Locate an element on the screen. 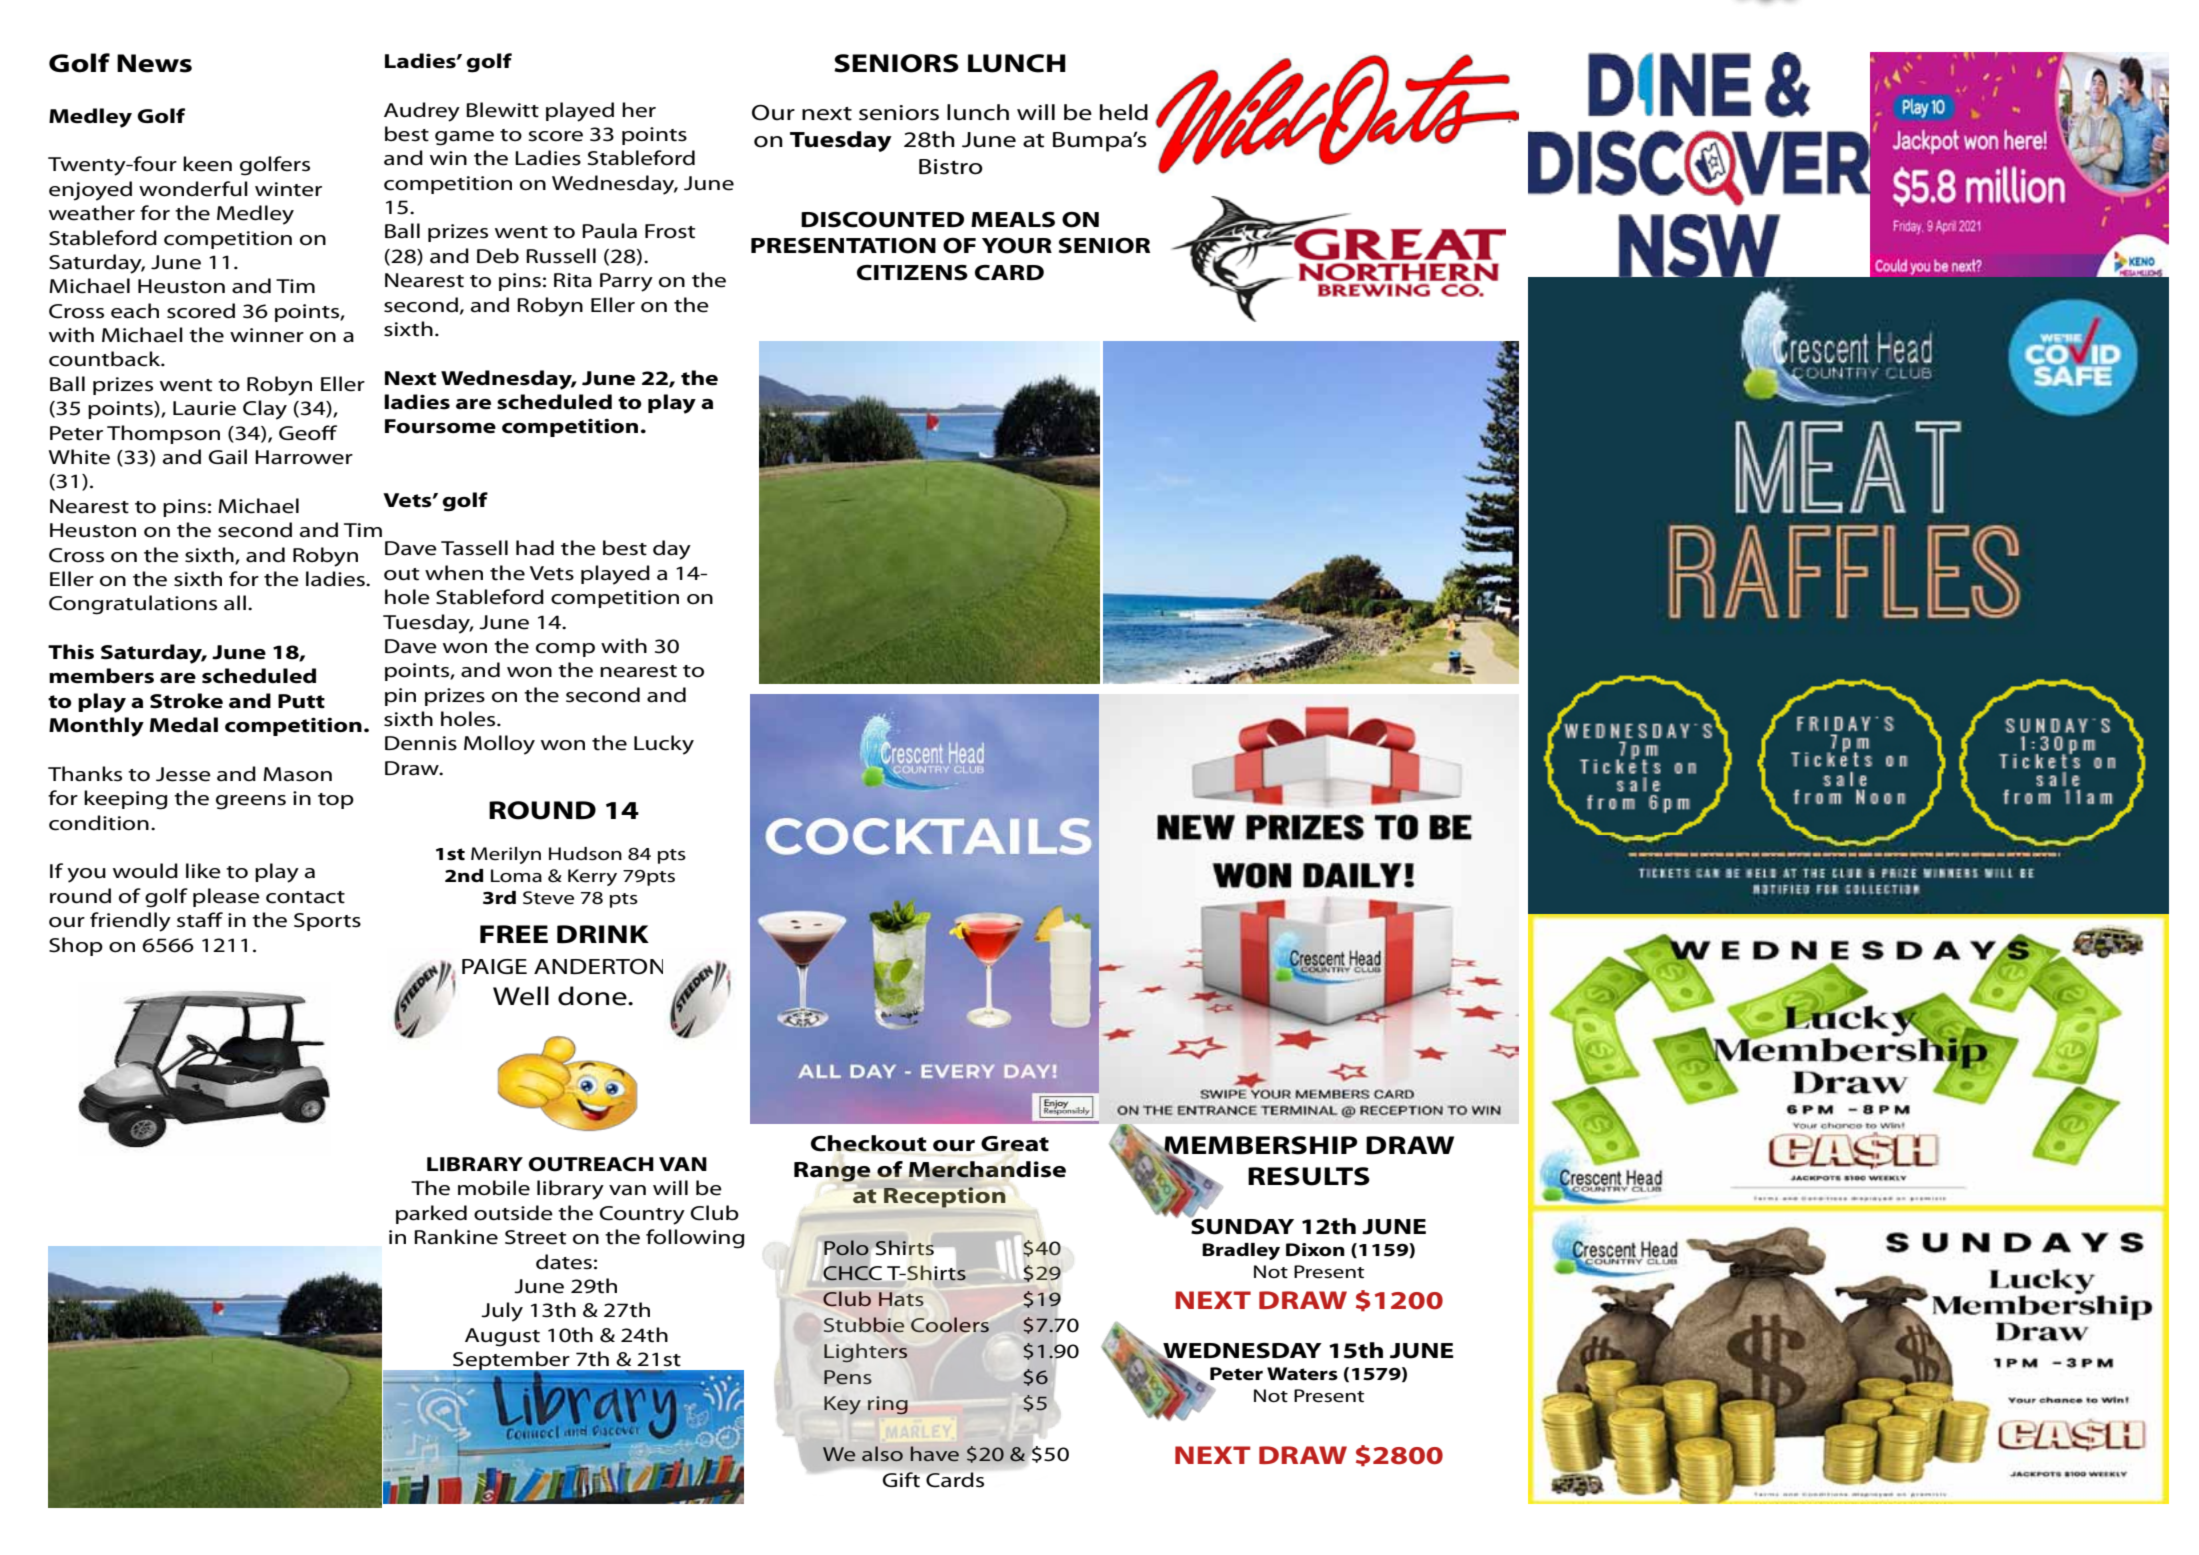 This screenshot has height=1555, width=2199. Frost is located at coordinates (670, 231).
